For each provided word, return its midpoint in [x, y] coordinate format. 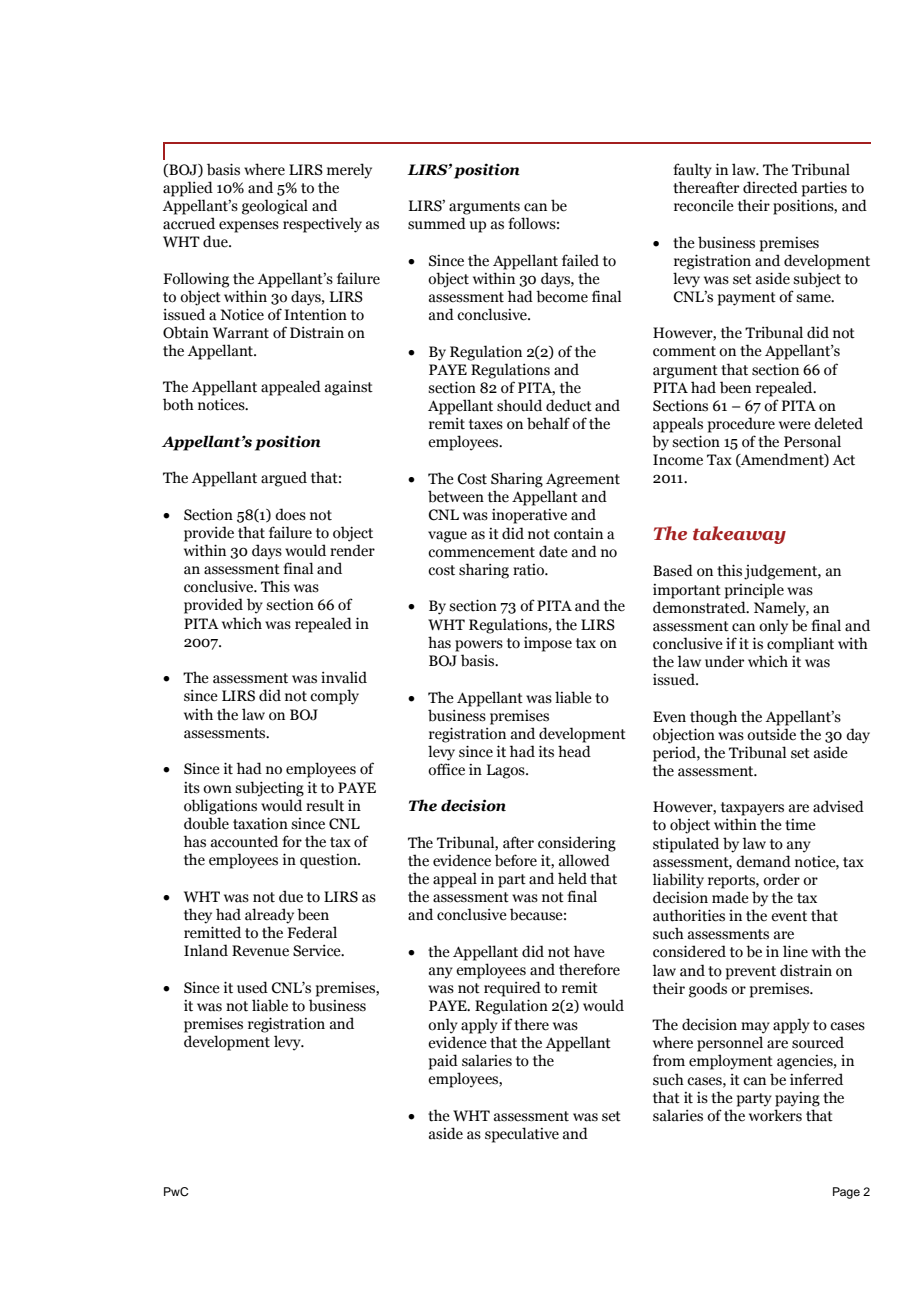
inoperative [529, 516]
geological [275, 207]
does [290, 514]
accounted [244, 841]
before [516, 860]
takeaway [739, 535]
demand [763, 861]
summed [437, 223]
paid [443, 1062]
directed [770, 187]
